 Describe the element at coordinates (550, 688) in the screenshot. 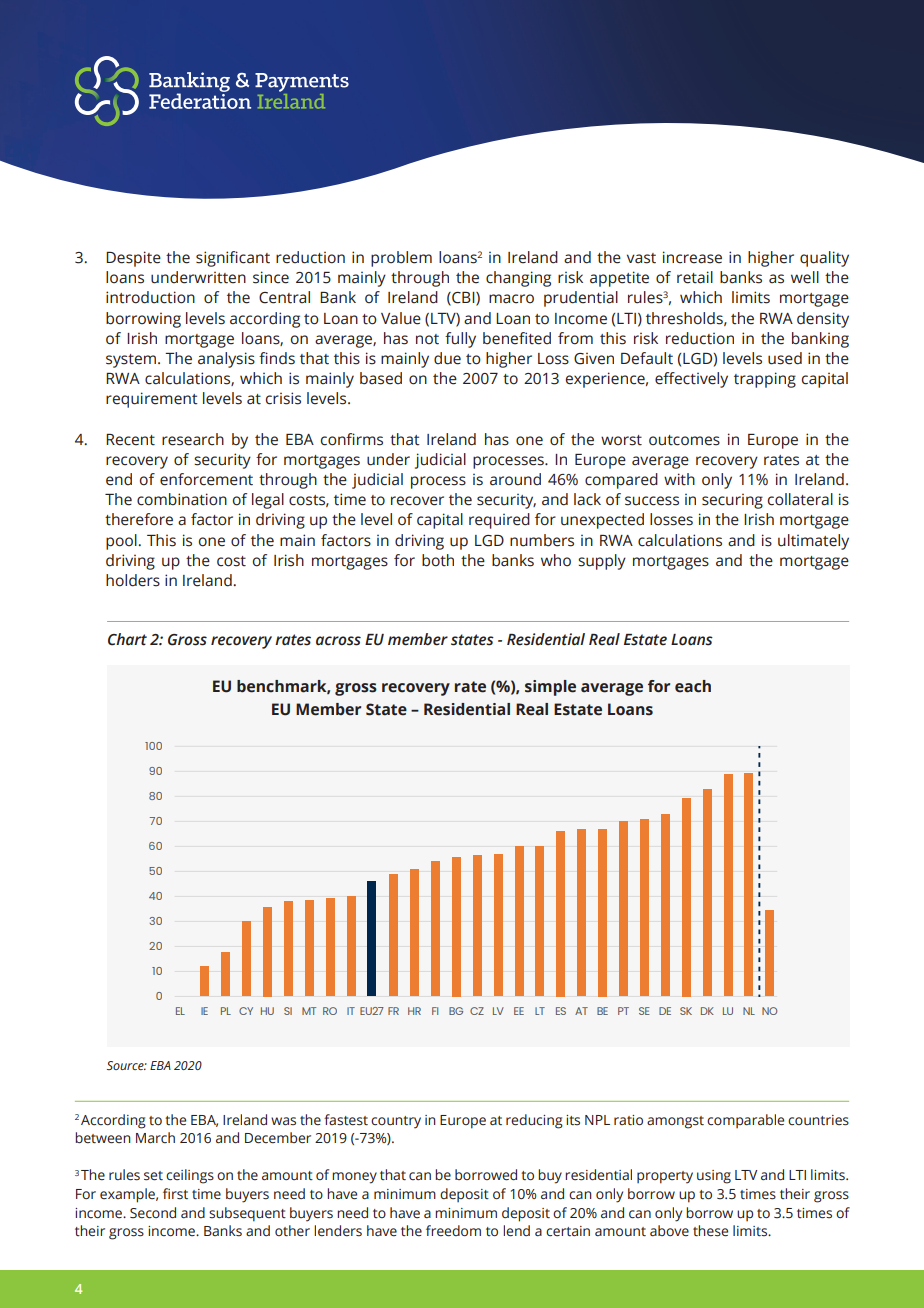

I see `simple` at that location.
